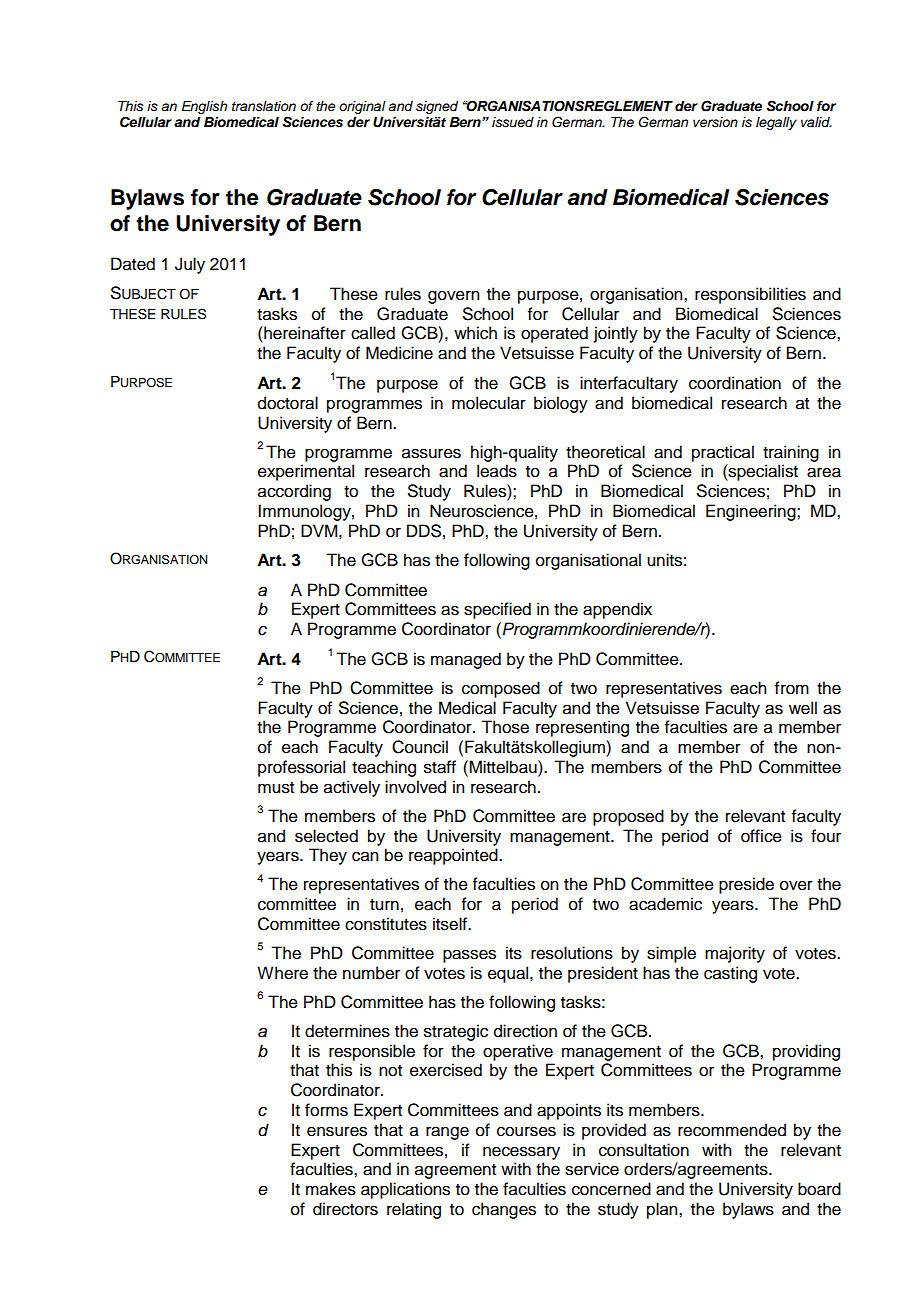 This screenshot has width=924, height=1308. Describe the element at coordinates (276, 788) in the screenshot. I see `must` at that location.
